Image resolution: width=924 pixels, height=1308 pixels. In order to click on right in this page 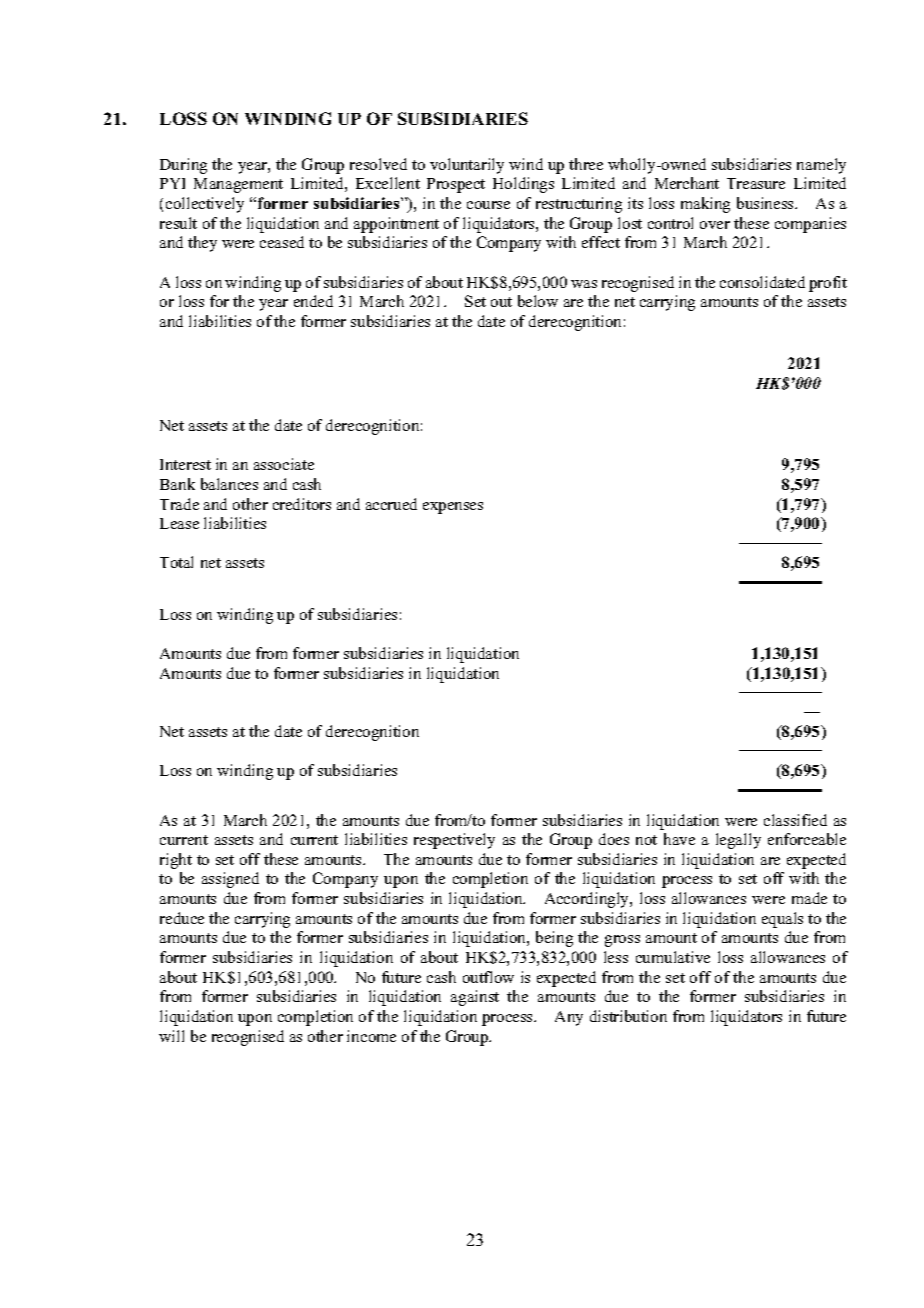, I will do `click(176, 861)`.
